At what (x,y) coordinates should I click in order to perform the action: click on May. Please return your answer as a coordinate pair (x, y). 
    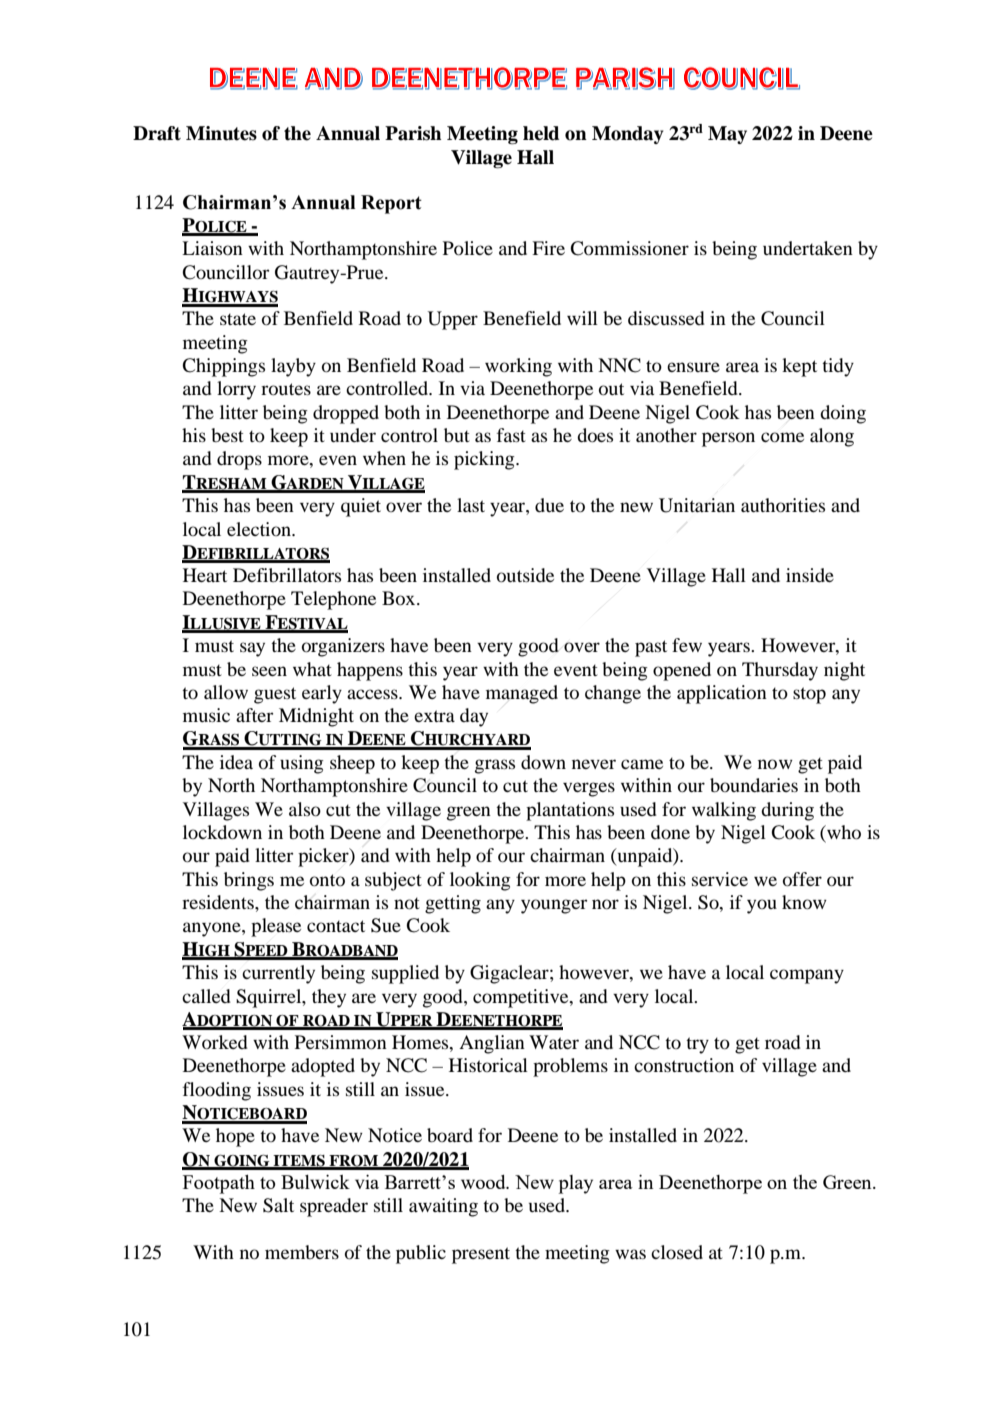
    Looking at the image, I should click on (727, 135).
